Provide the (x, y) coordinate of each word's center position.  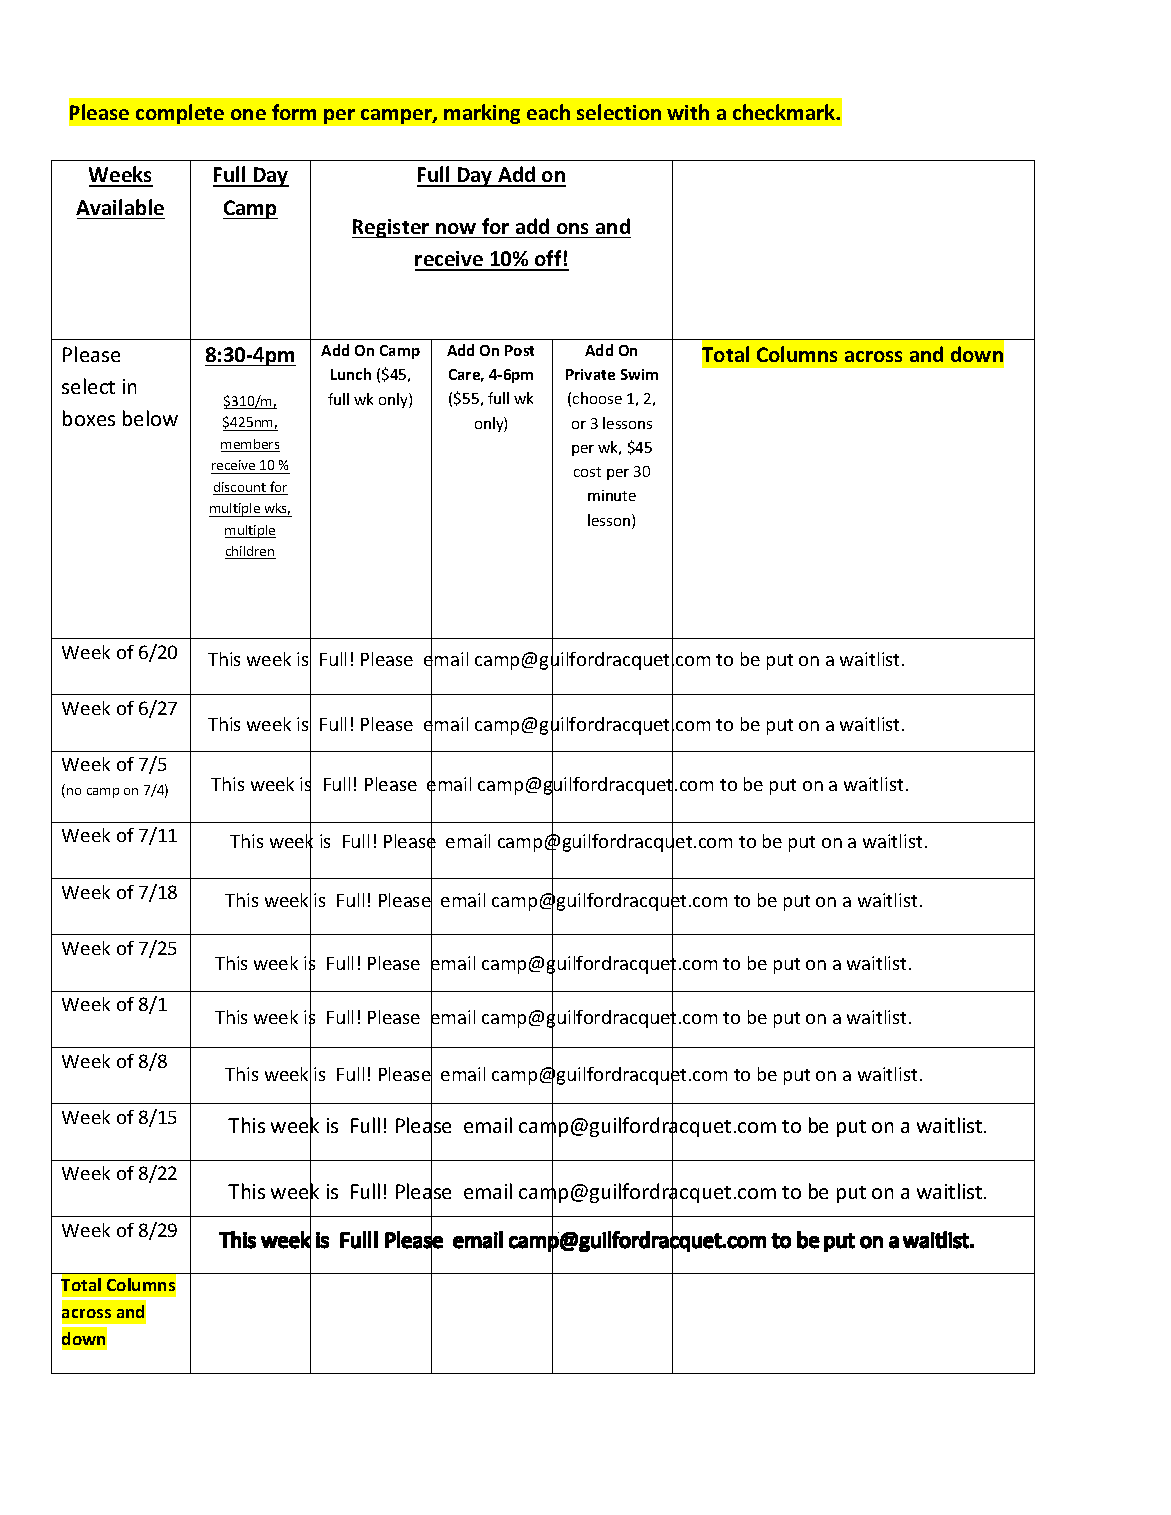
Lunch (351, 374)
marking (482, 114)
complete (180, 114)
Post (519, 350)
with (688, 112)
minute (612, 495)
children (250, 552)
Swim (639, 374)
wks (277, 509)
